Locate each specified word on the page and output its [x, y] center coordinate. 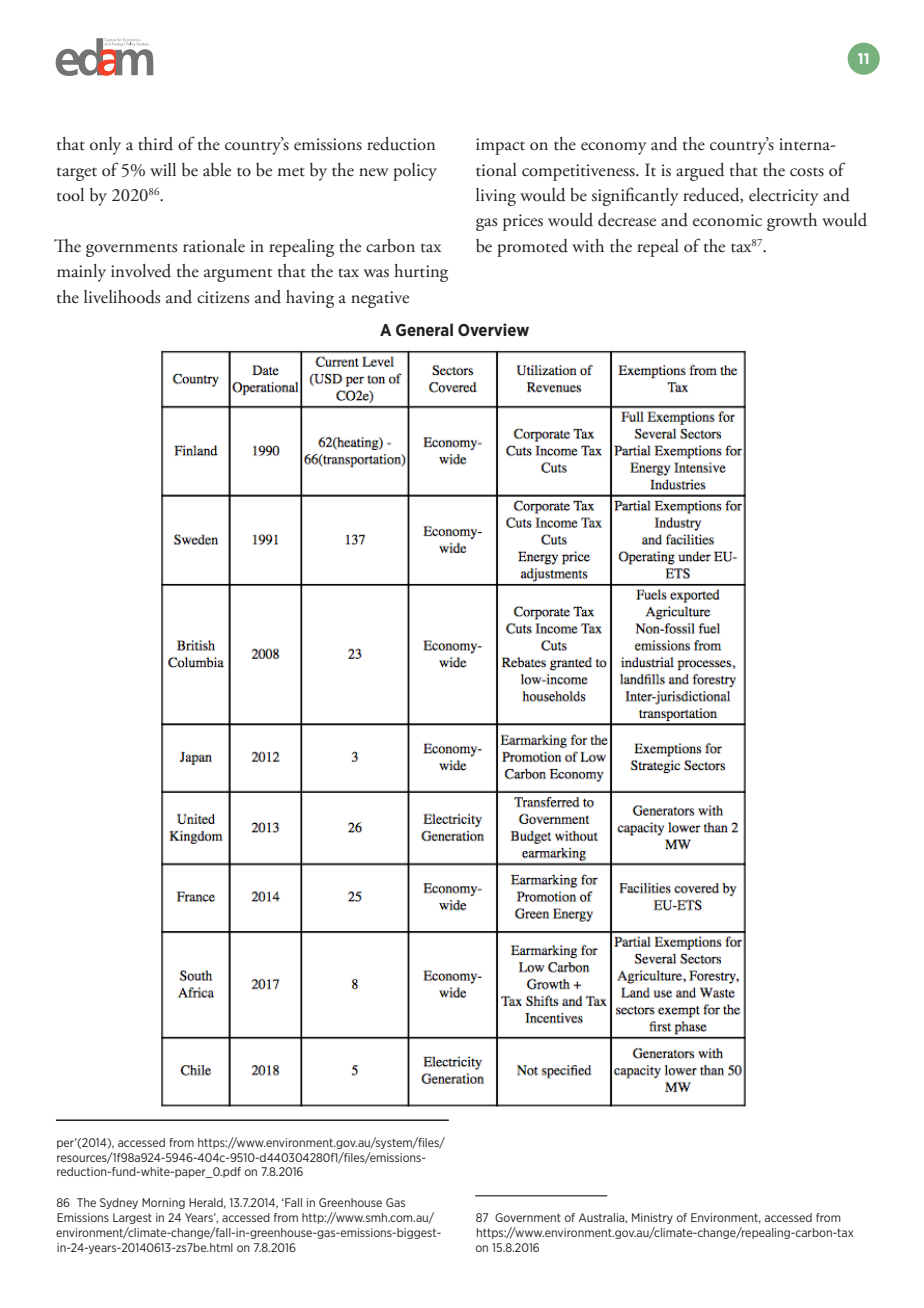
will [163, 169]
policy [415, 172]
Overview [493, 329]
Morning [163, 1203]
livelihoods [122, 297]
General [424, 329]
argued [700, 172]
